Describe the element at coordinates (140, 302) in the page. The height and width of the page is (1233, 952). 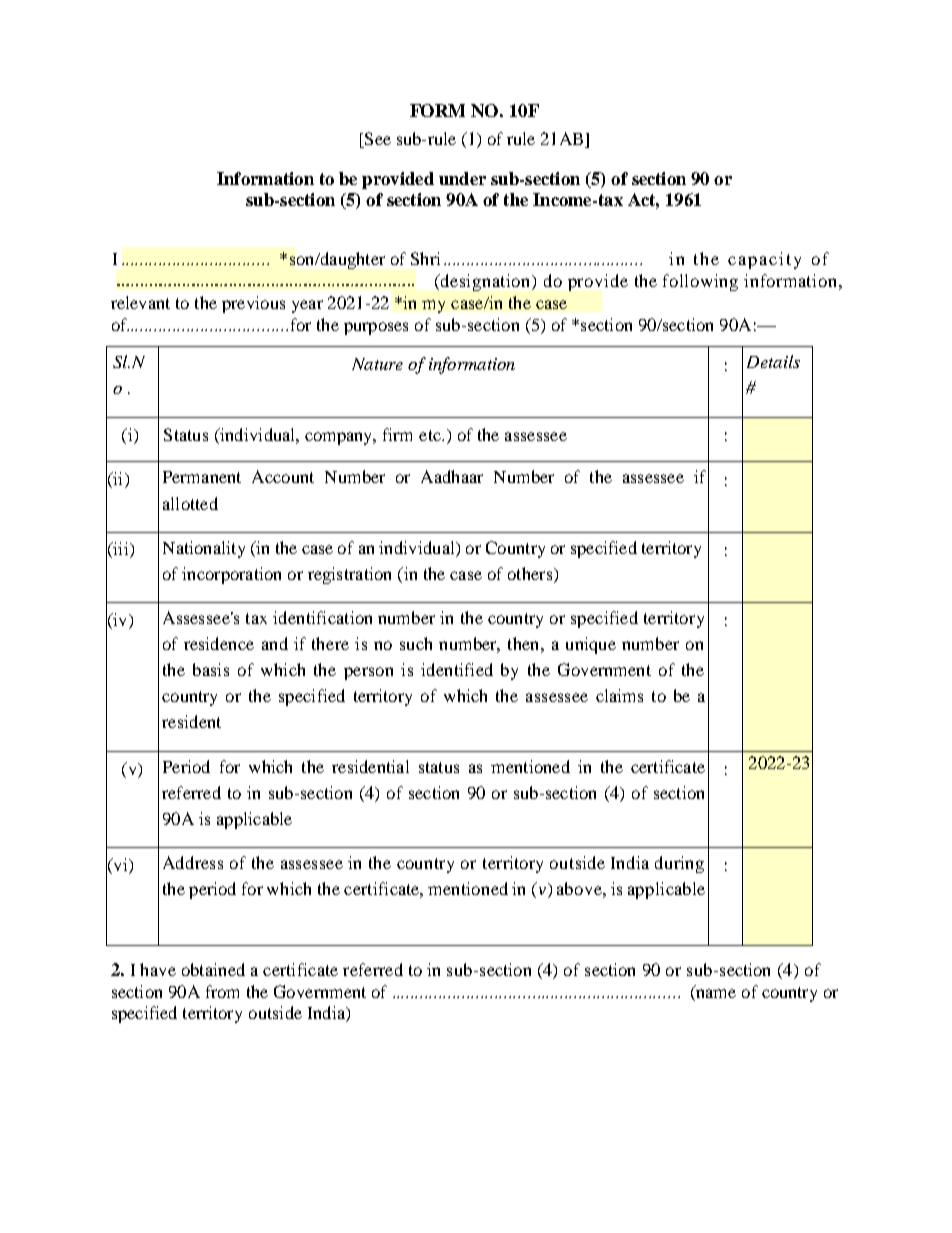
I see `relevant` at that location.
